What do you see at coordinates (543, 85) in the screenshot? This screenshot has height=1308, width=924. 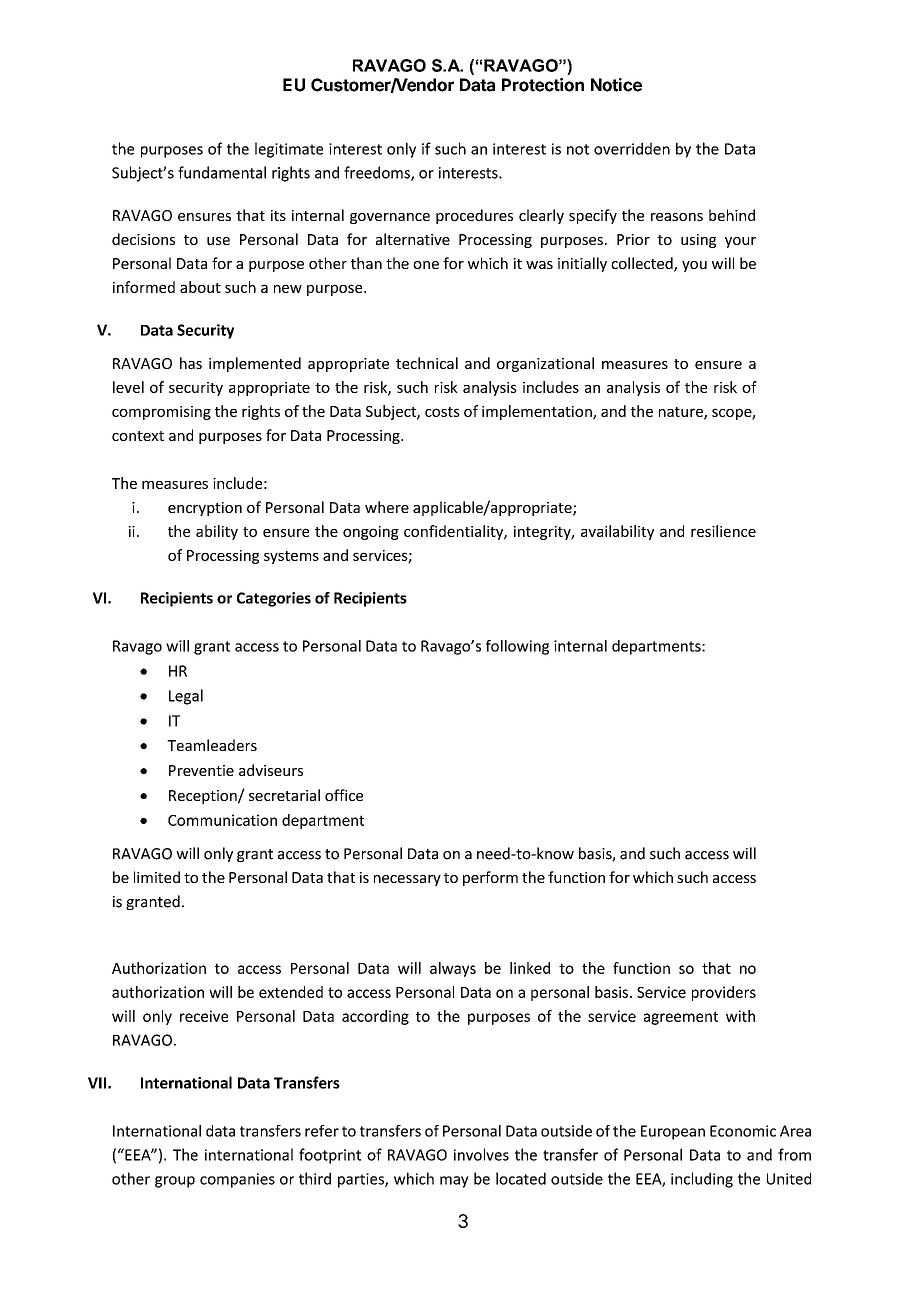 I see `Protection` at bounding box center [543, 85].
